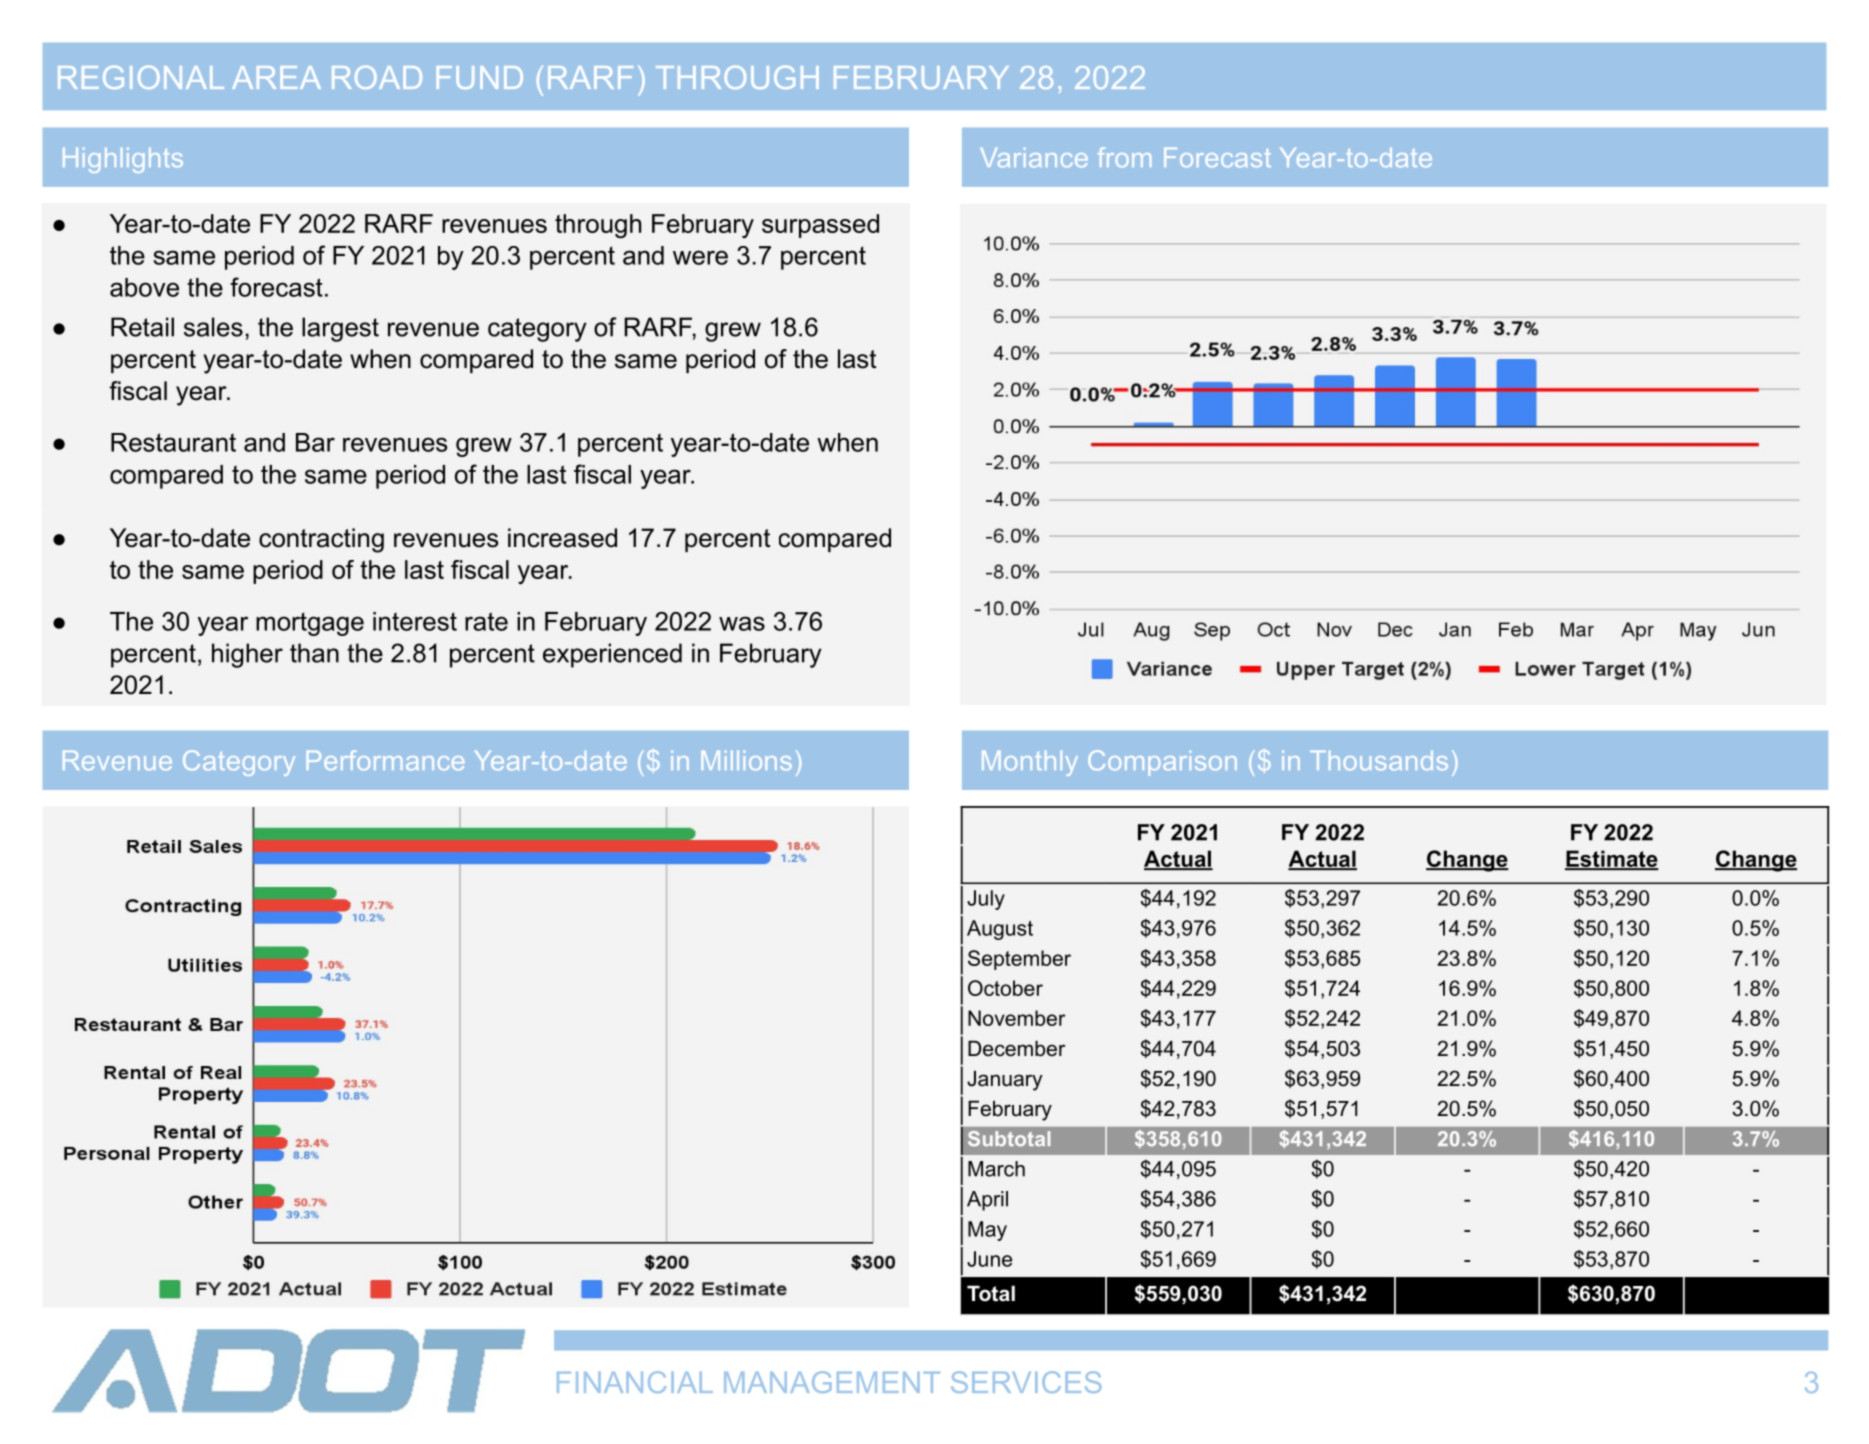  What do you see at coordinates (276, 77) in the document?
I see `AREA` at bounding box center [276, 77].
